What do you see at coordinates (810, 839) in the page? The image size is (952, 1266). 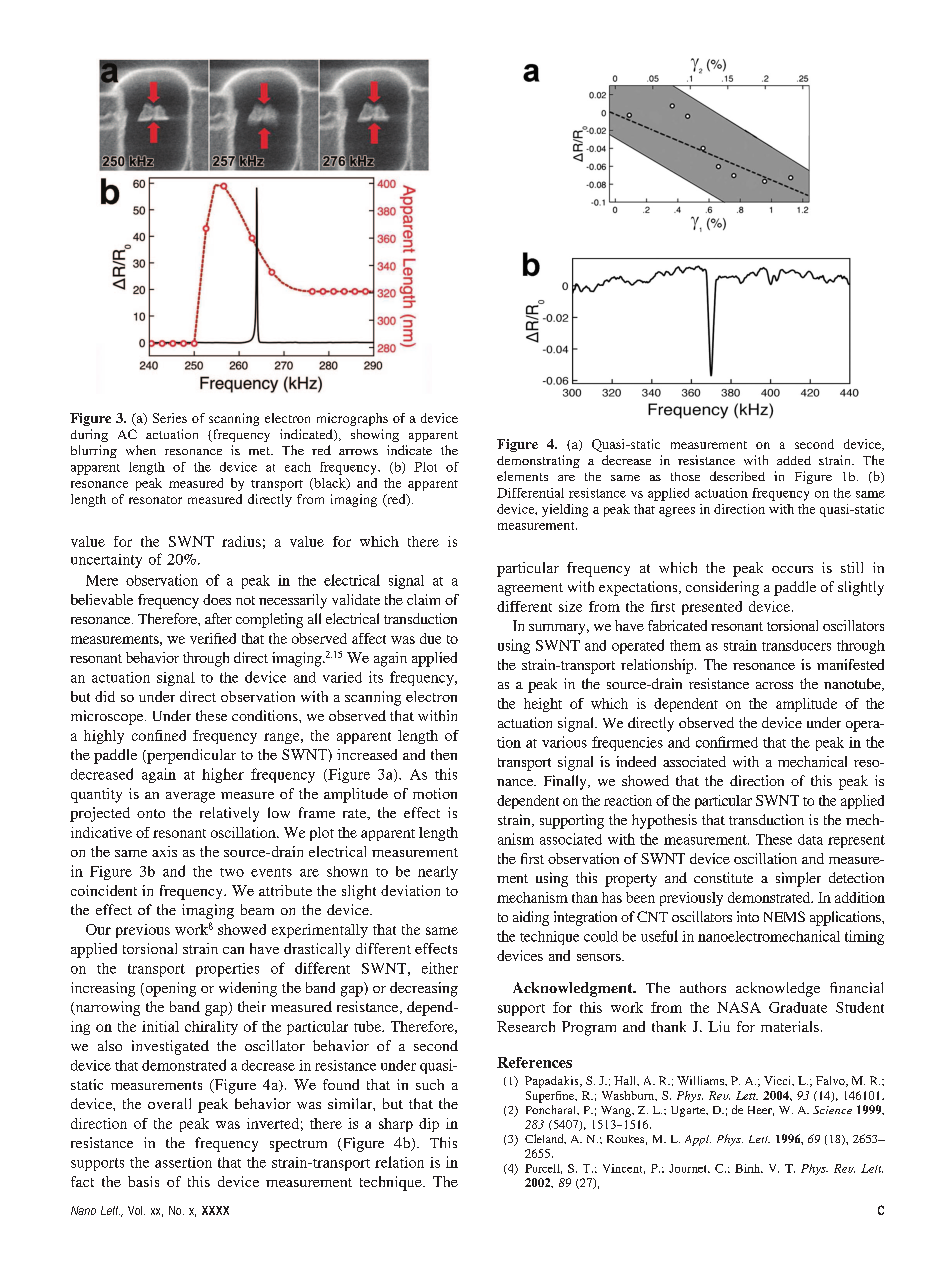 I see `data` at bounding box center [810, 839].
